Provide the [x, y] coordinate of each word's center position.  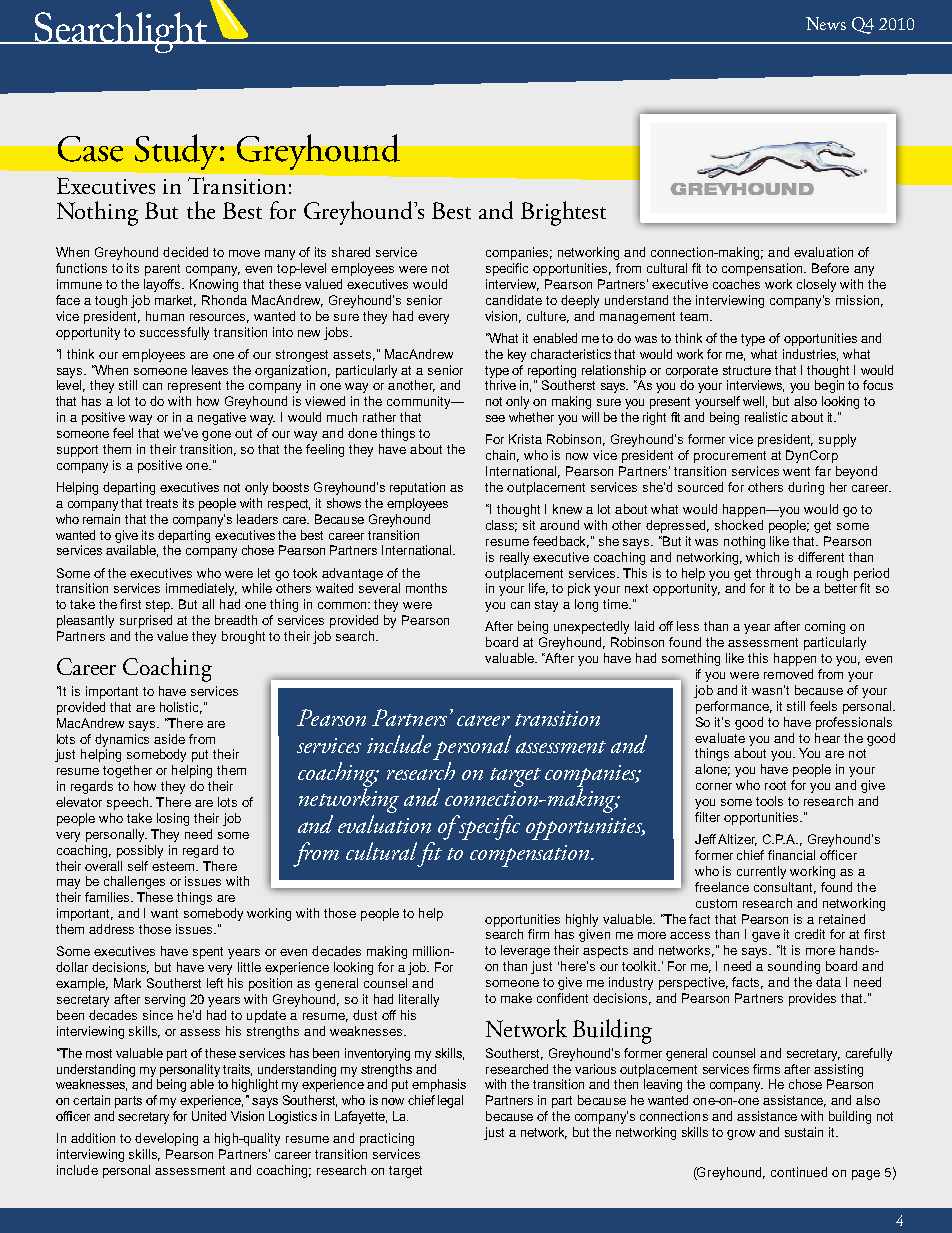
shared [351, 252]
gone [216, 436]
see [495, 418]
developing [166, 1139]
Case [90, 149]
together [127, 771]
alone [712, 770]
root [775, 785]
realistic [766, 417]
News [826, 23]
